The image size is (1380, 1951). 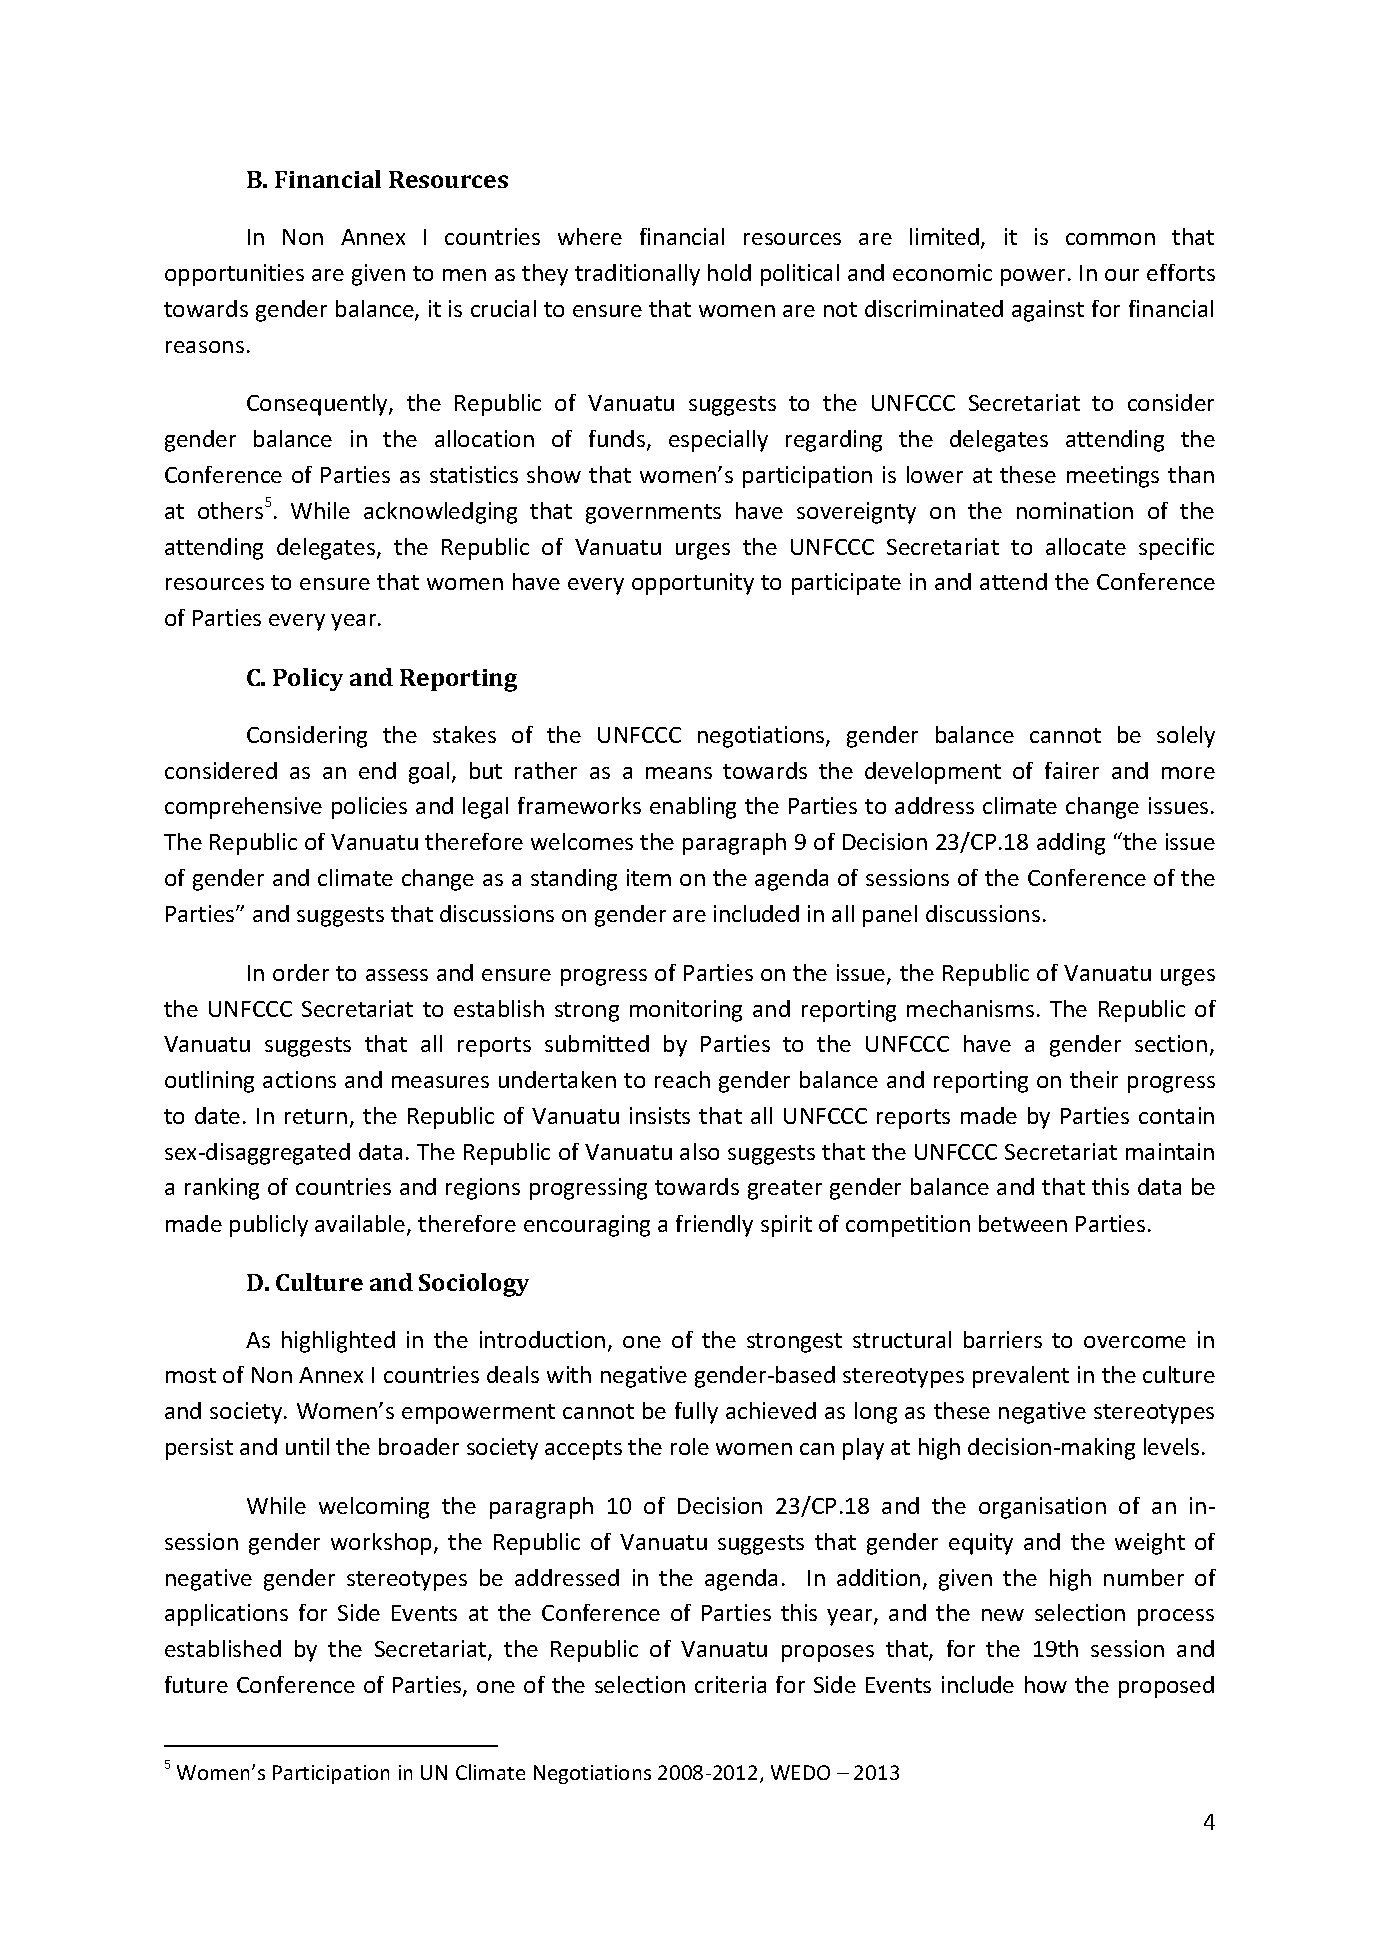 I want to click on opportunities, so click(x=234, y=275).
